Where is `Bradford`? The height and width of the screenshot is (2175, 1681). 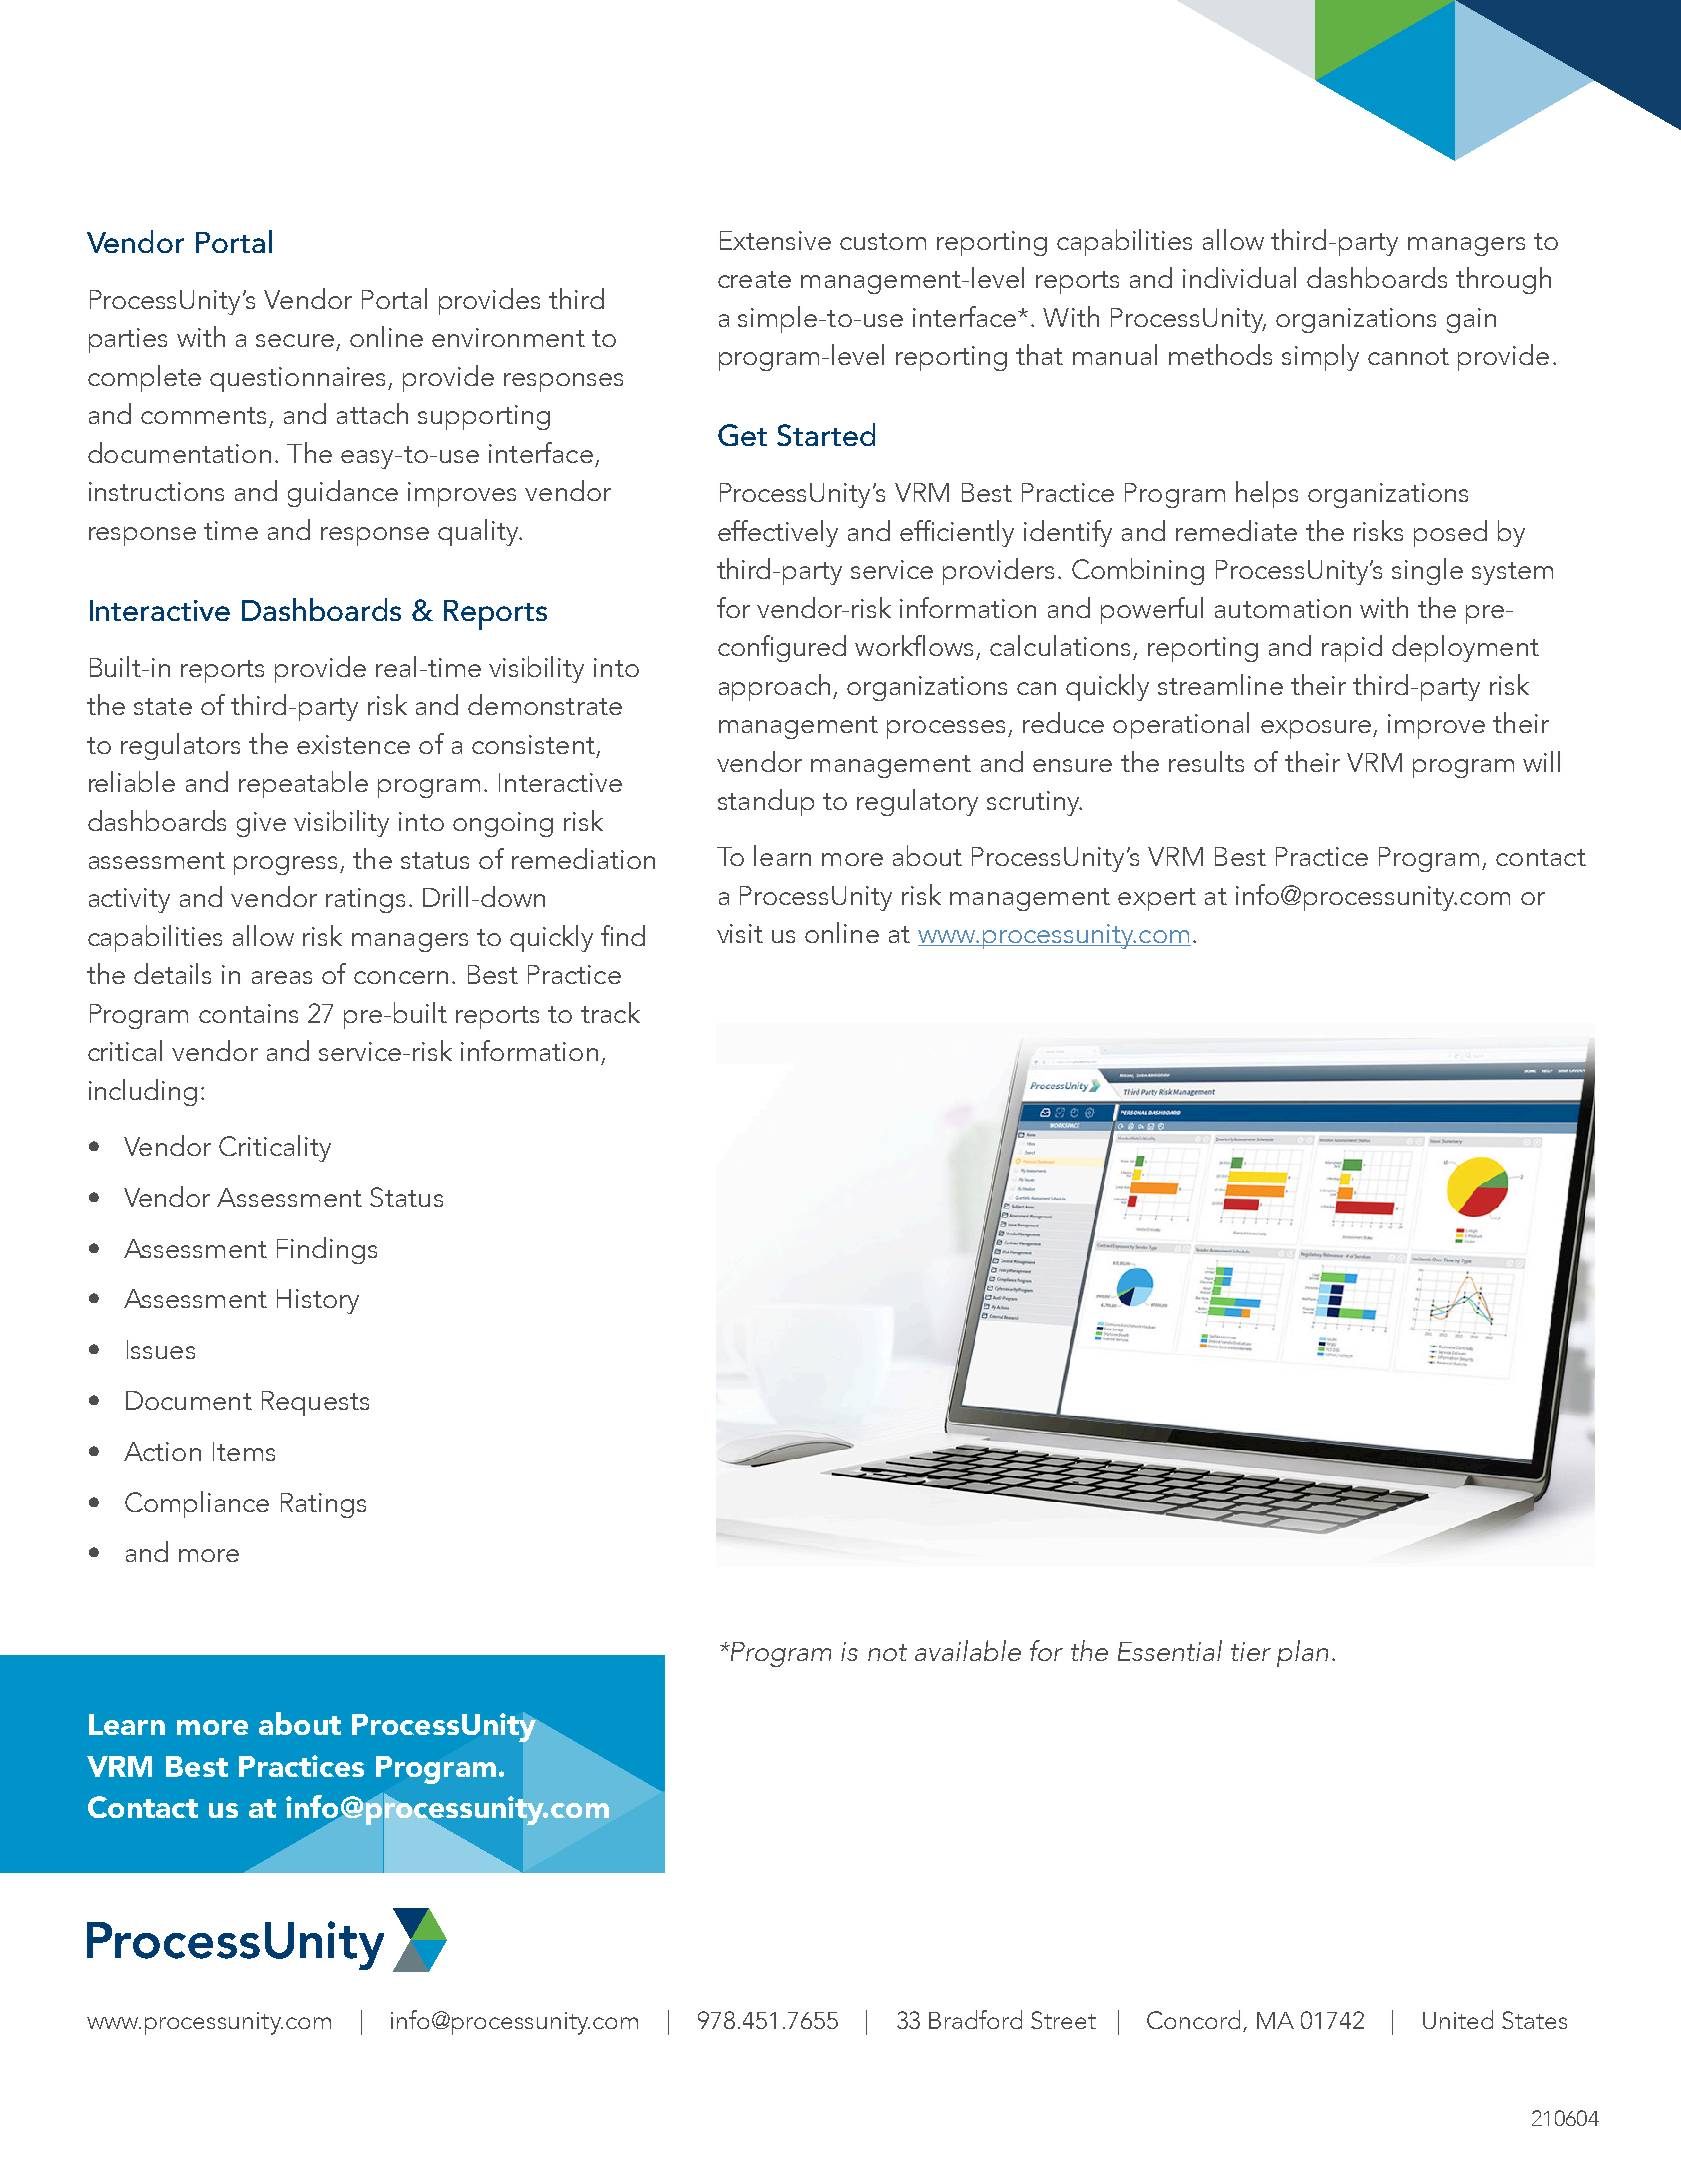 Bradford is located at coordinates (975, 2019).
